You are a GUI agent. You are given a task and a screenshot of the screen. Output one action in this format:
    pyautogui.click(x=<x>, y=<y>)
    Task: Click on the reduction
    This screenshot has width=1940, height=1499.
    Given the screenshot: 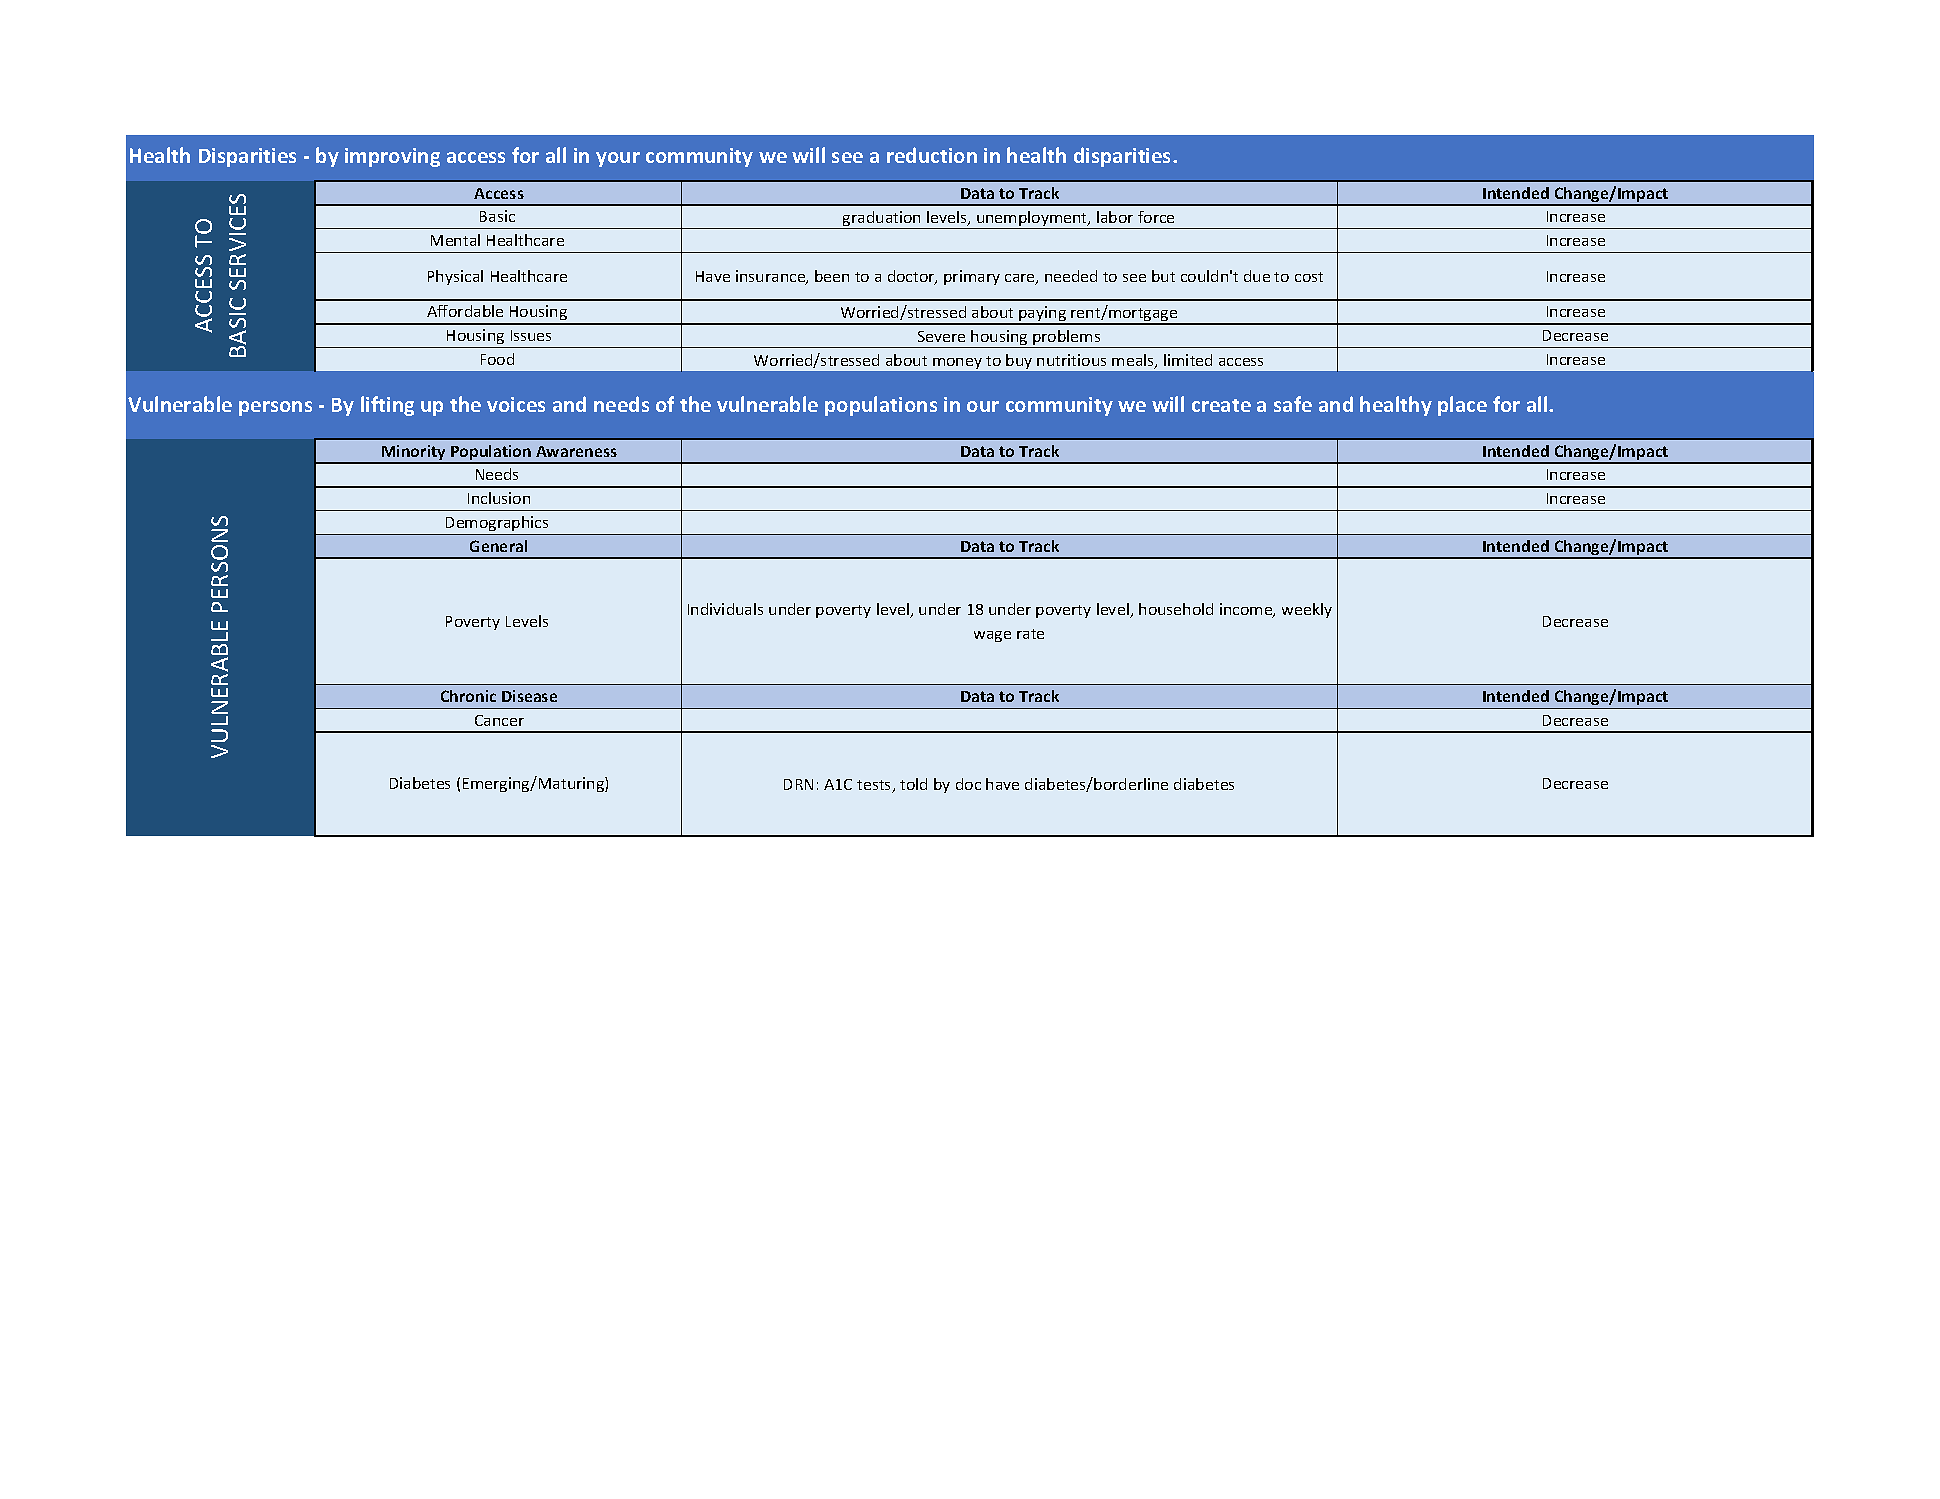 What is the action you would take?
    pyautogui.click(x=932, y=155)
